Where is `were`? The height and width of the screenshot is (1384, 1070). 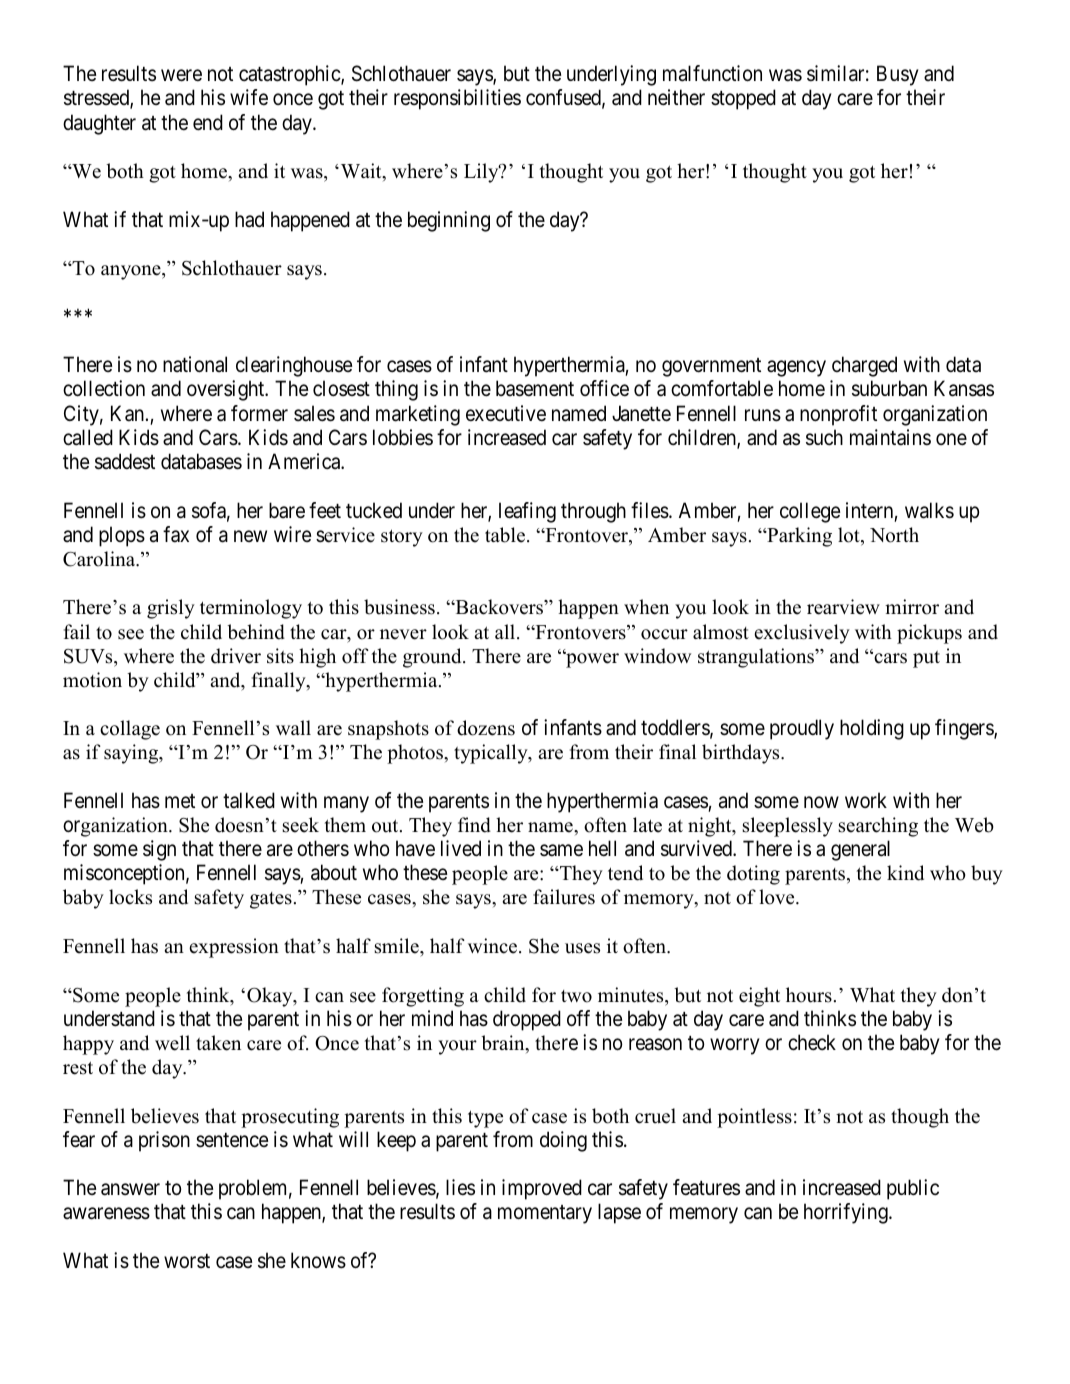 were is located at coordinates (181, 76).
